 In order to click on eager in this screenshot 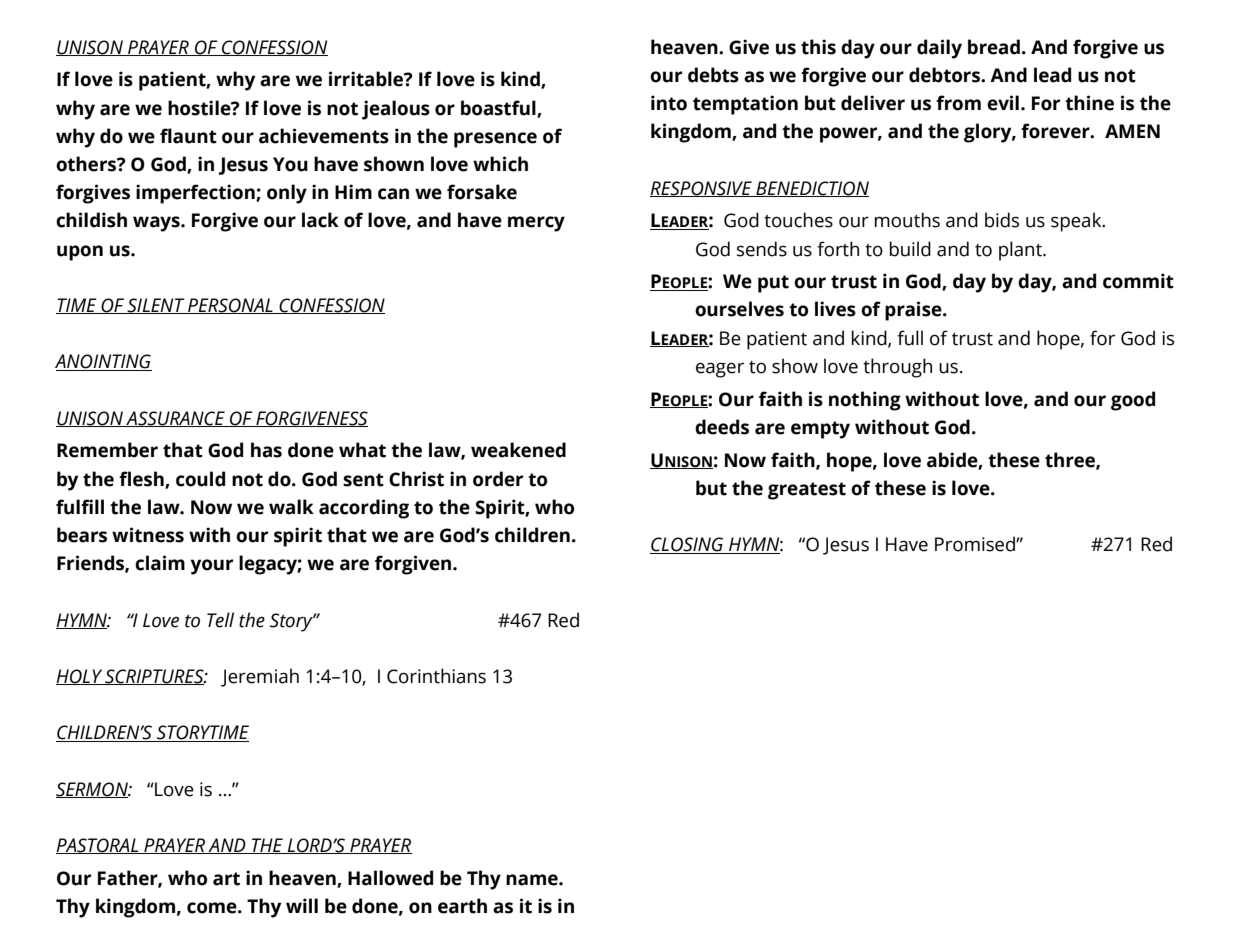, I will do `click(720, 370)`.
